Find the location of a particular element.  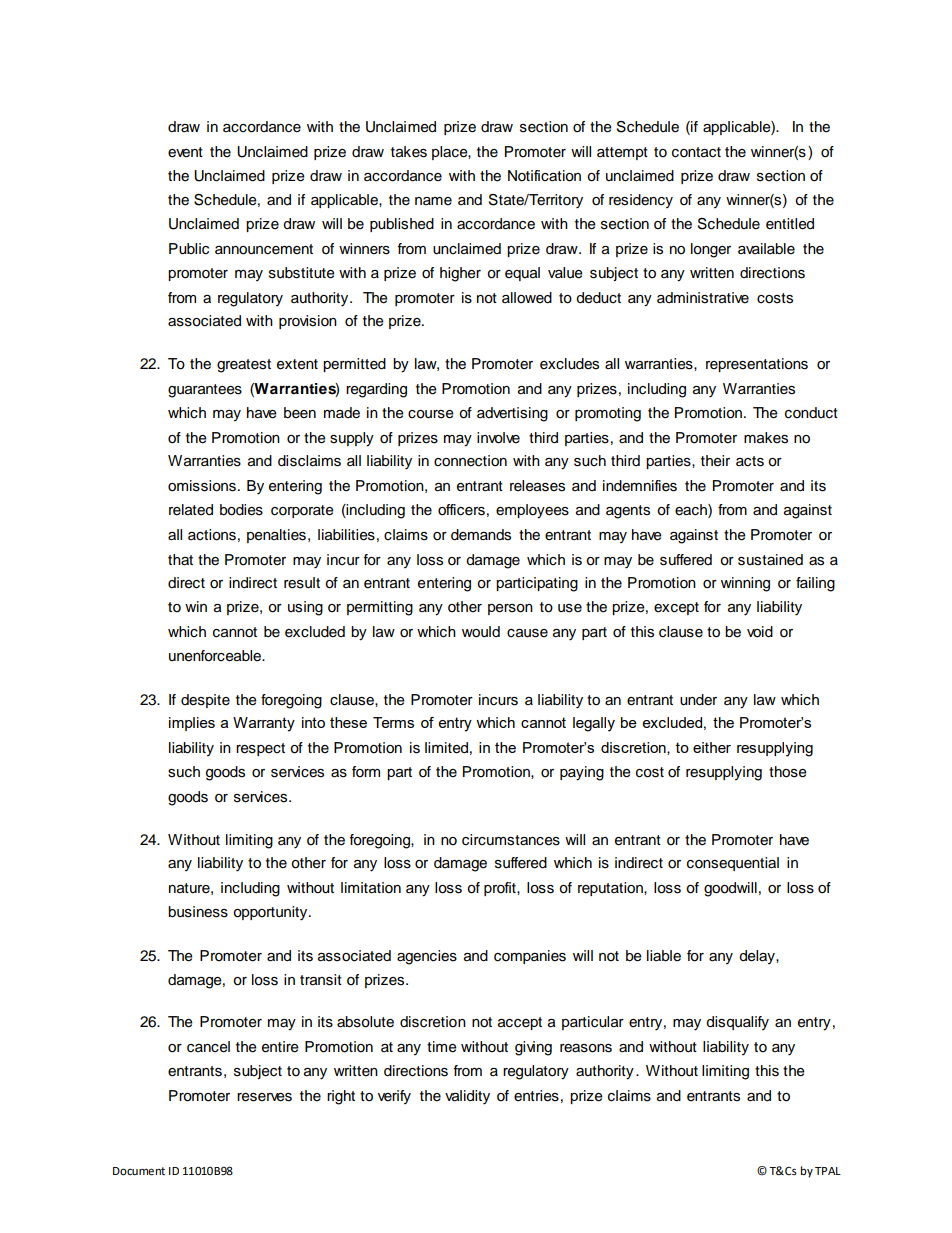

name is located at coordinates (433, 201).
